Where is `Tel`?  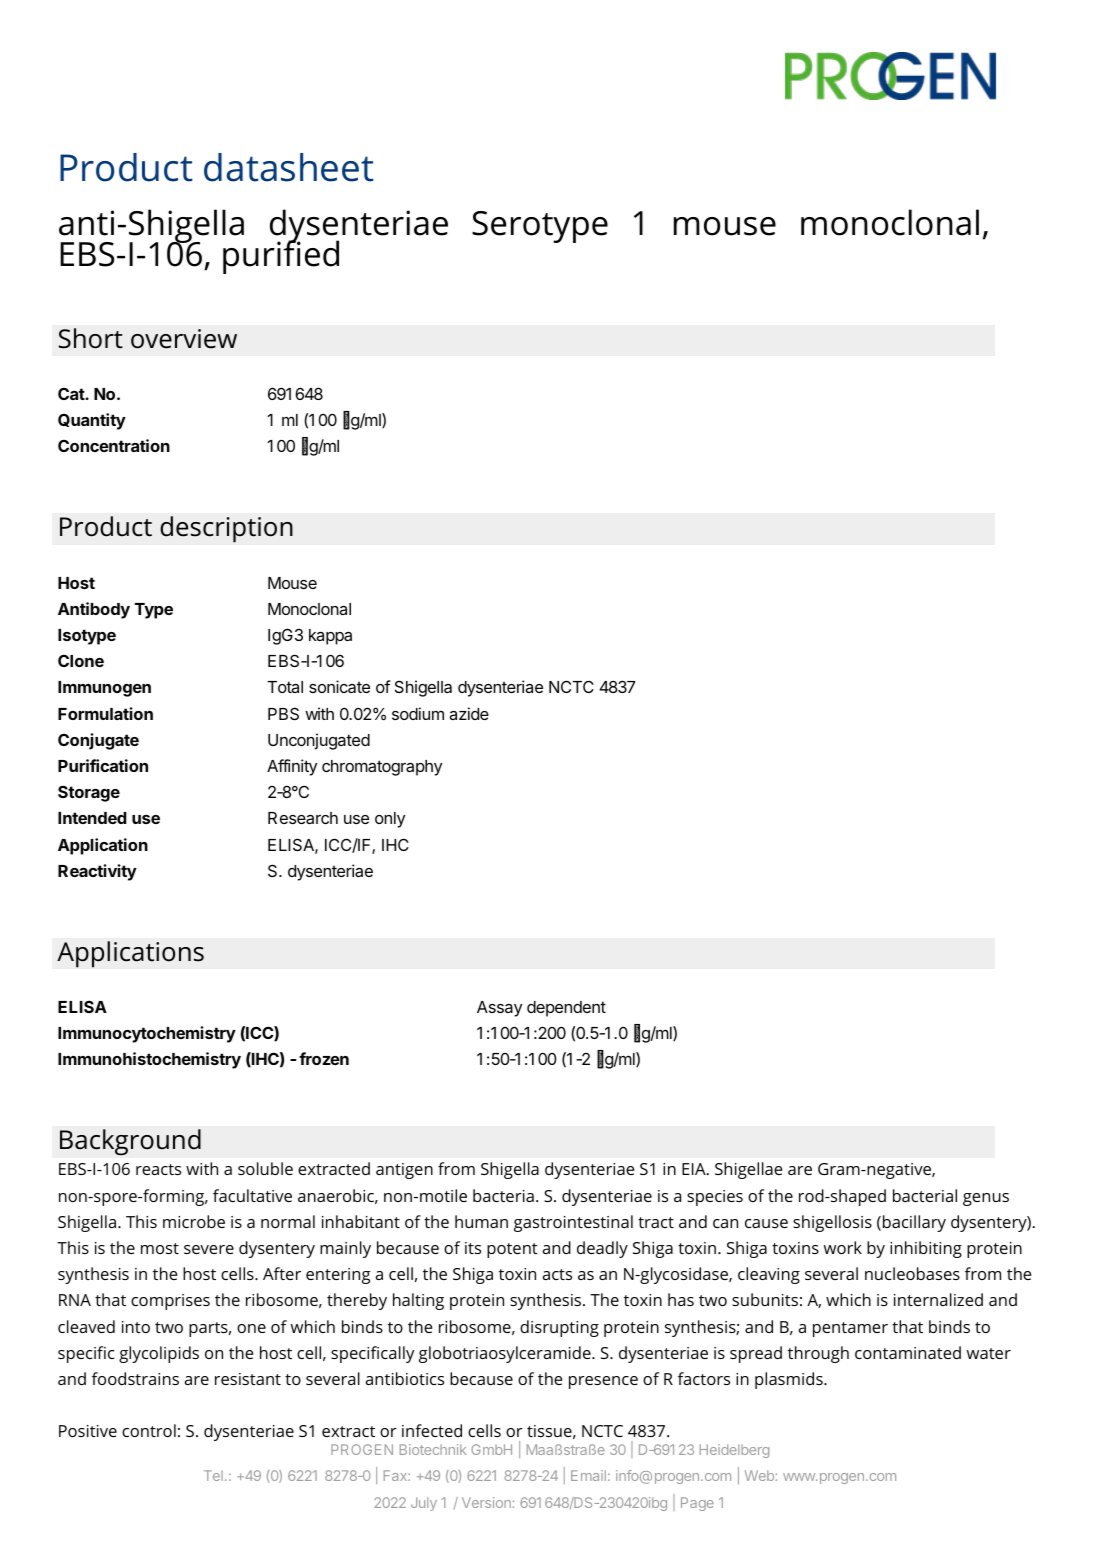 Tel is located at coordinates (213, 1475).
